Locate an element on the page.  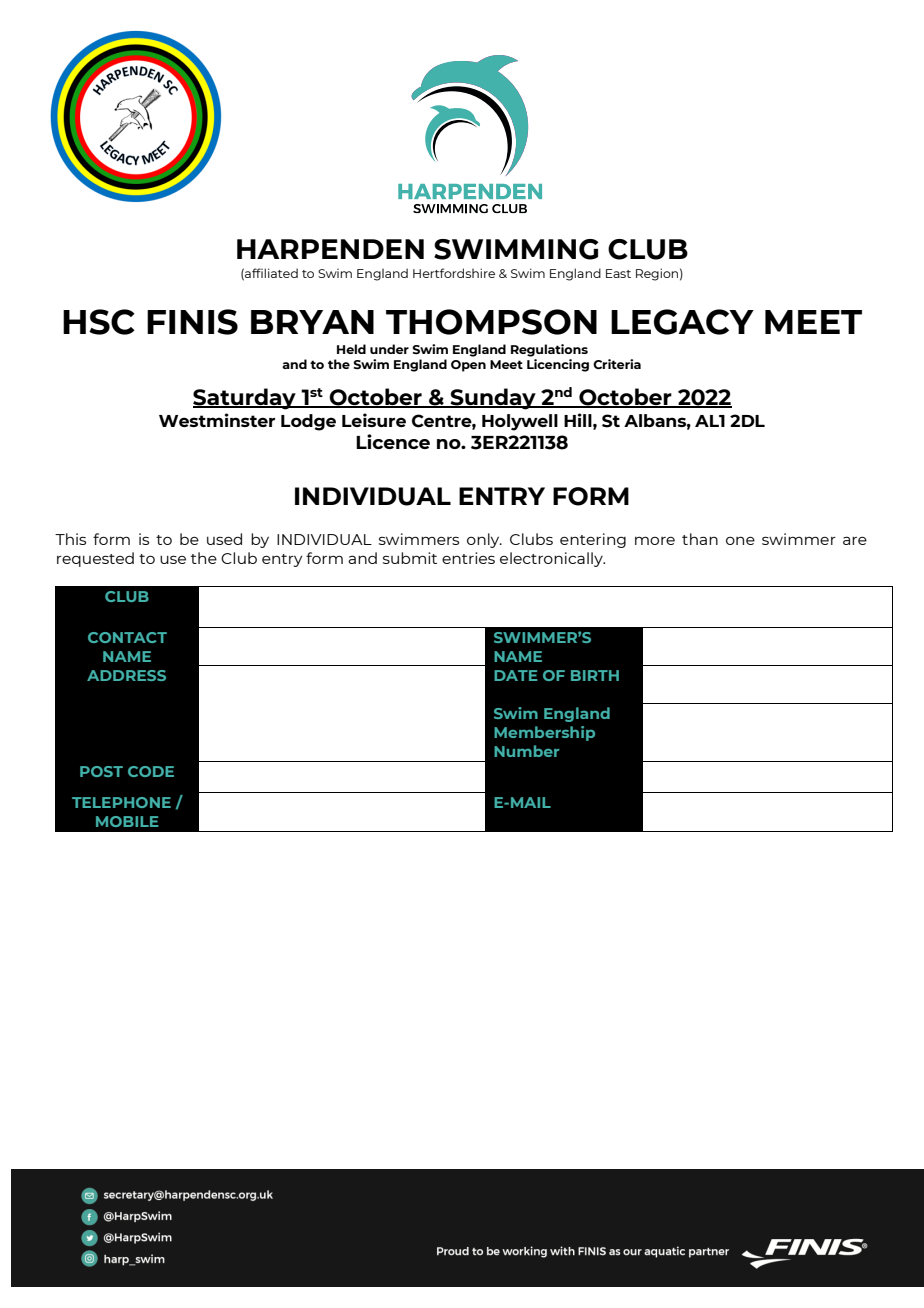
Licence is located at coordinates (393, 441).
